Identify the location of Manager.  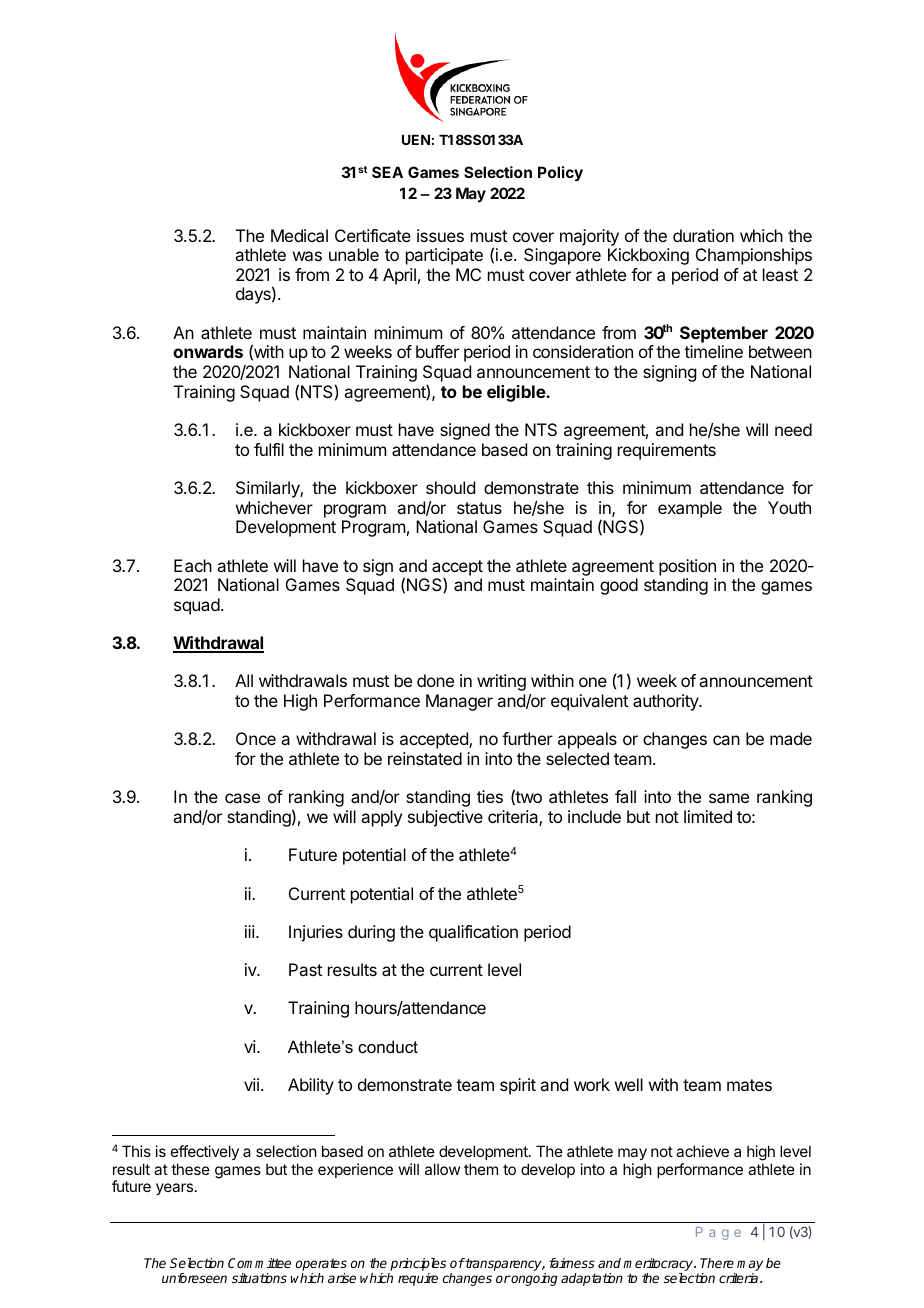
(459, 702).
